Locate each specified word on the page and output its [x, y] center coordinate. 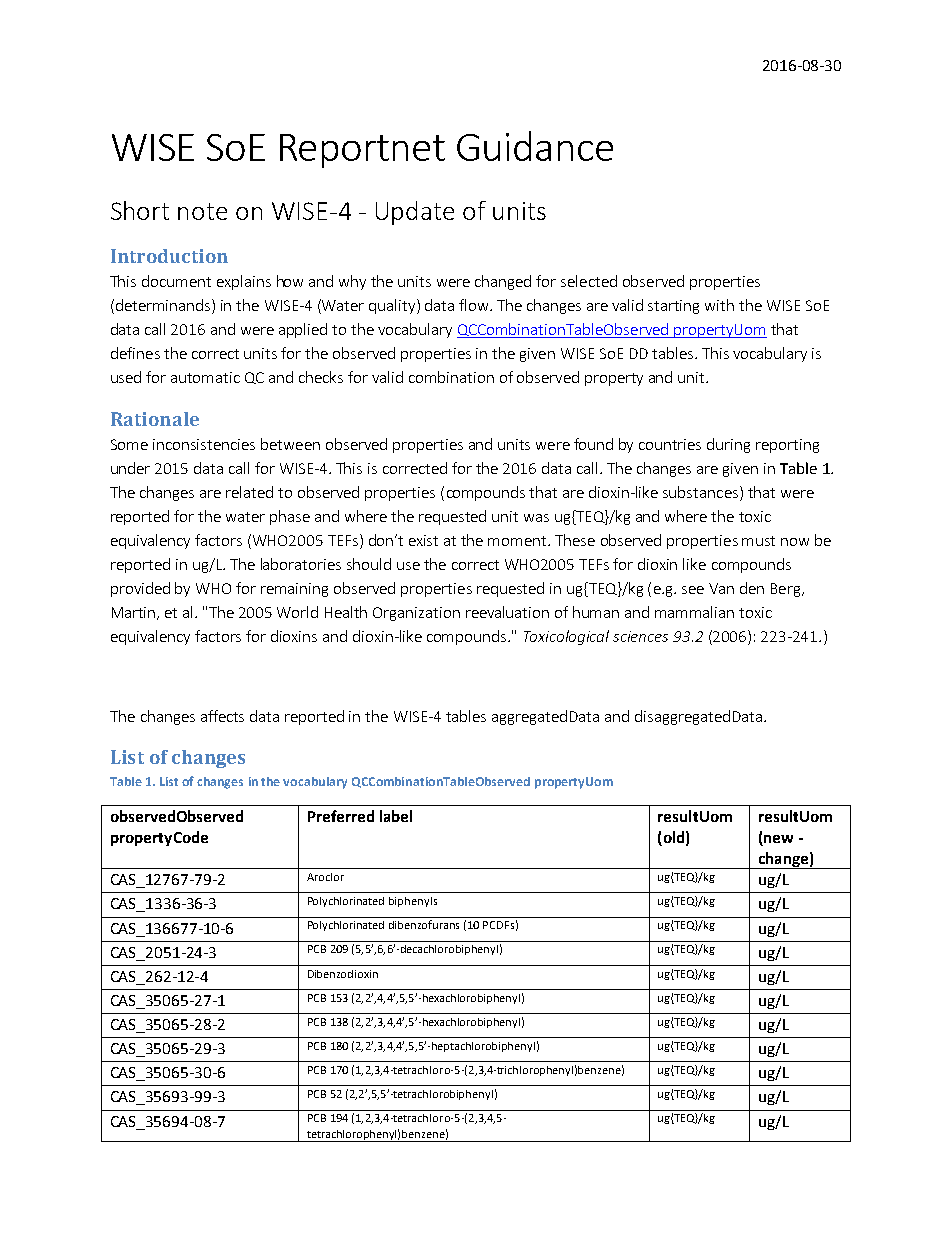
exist [423, 540]
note [202, 211]
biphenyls [413, 902]
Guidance [535, 146]
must [758, 541]
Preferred [341, 816]
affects [222, 716]
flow [475, 305]
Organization [416, 614]
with [719, 305]
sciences [640, 636]
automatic [205, 377]
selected [589, 281]
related [249, 492]
